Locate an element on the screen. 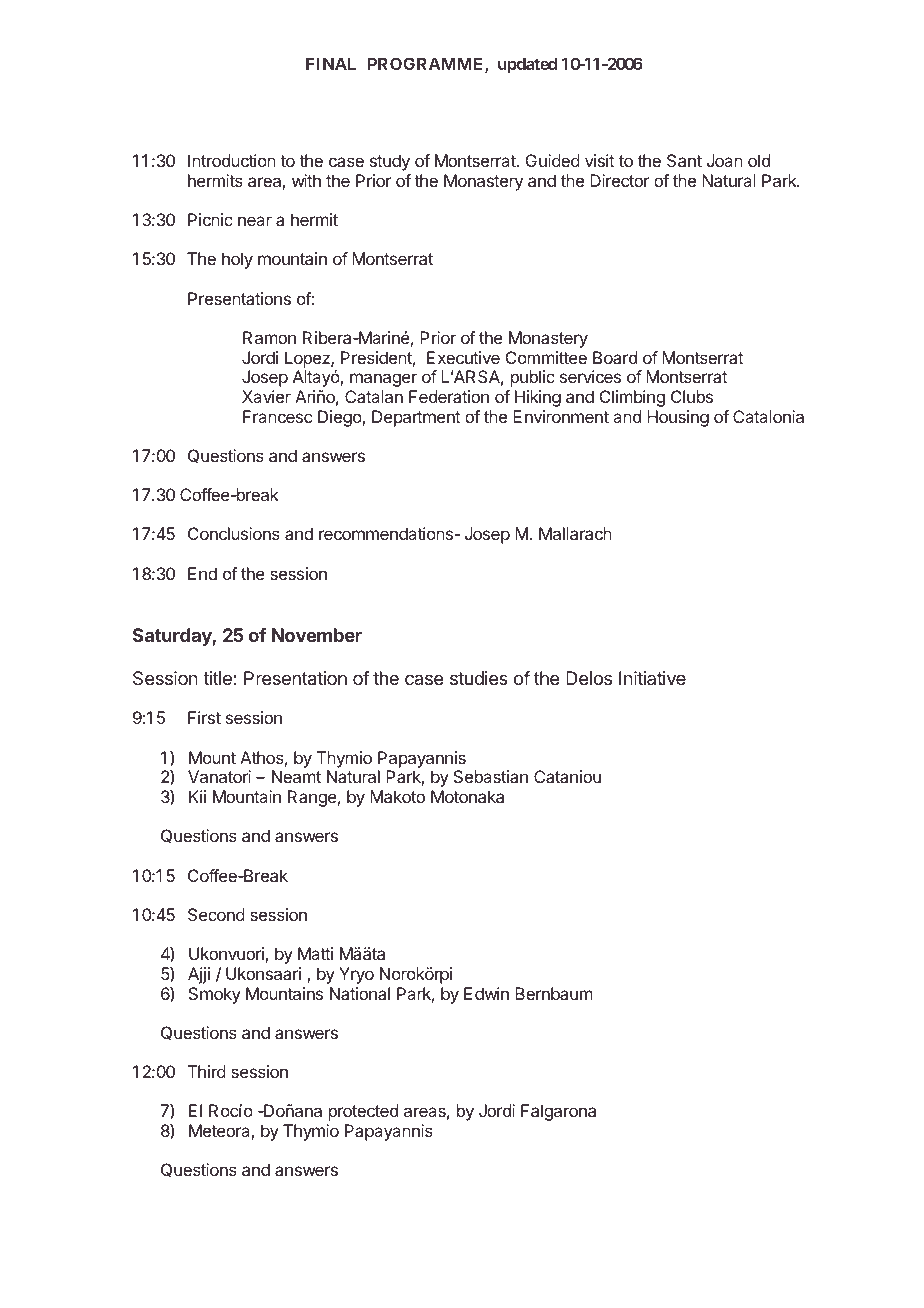 This screenshot has height=1308, width=924. Initiative is located at coordinates (652, 678).
